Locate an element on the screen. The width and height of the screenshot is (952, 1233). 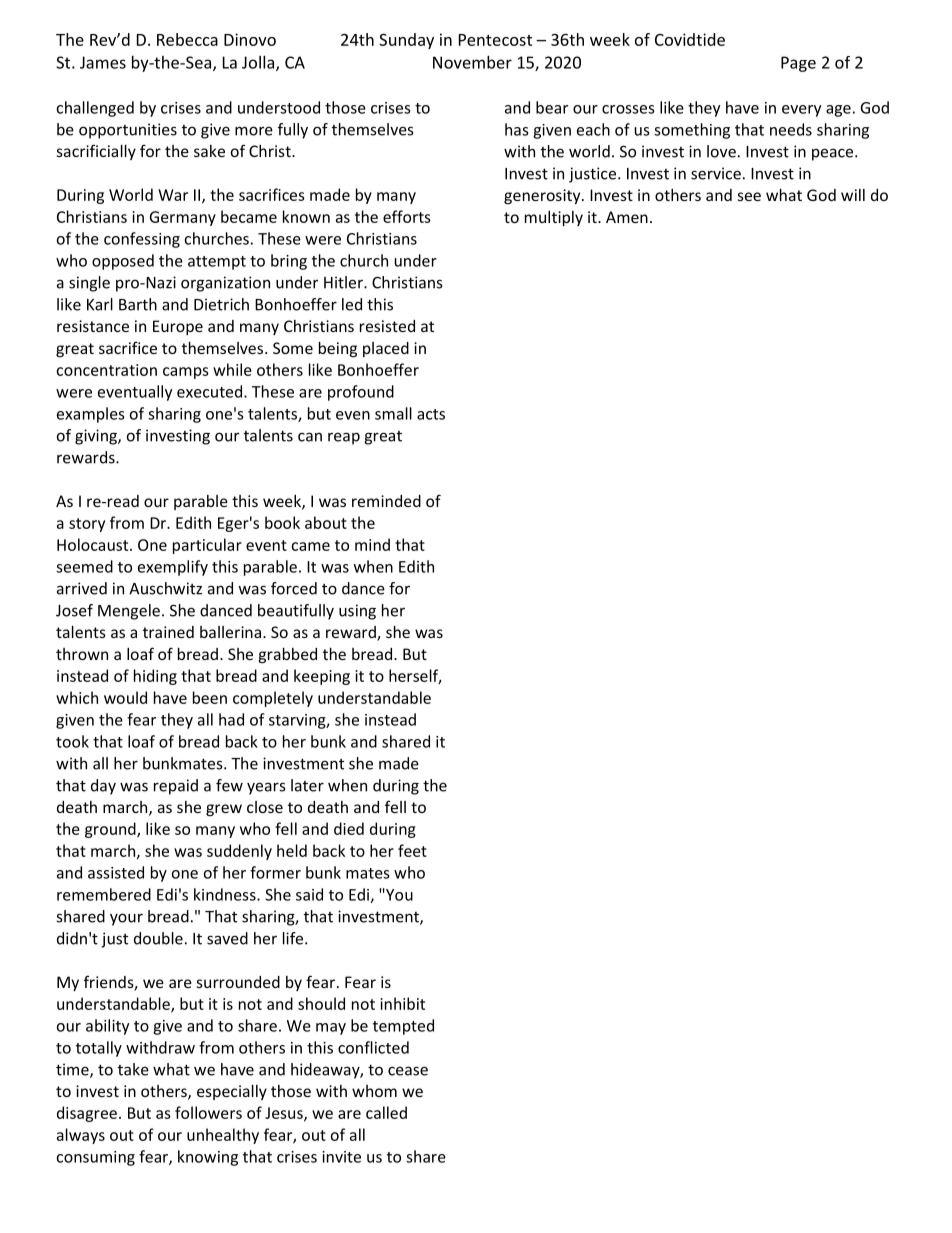
Rebecca is located at coordinates (187, 39).
